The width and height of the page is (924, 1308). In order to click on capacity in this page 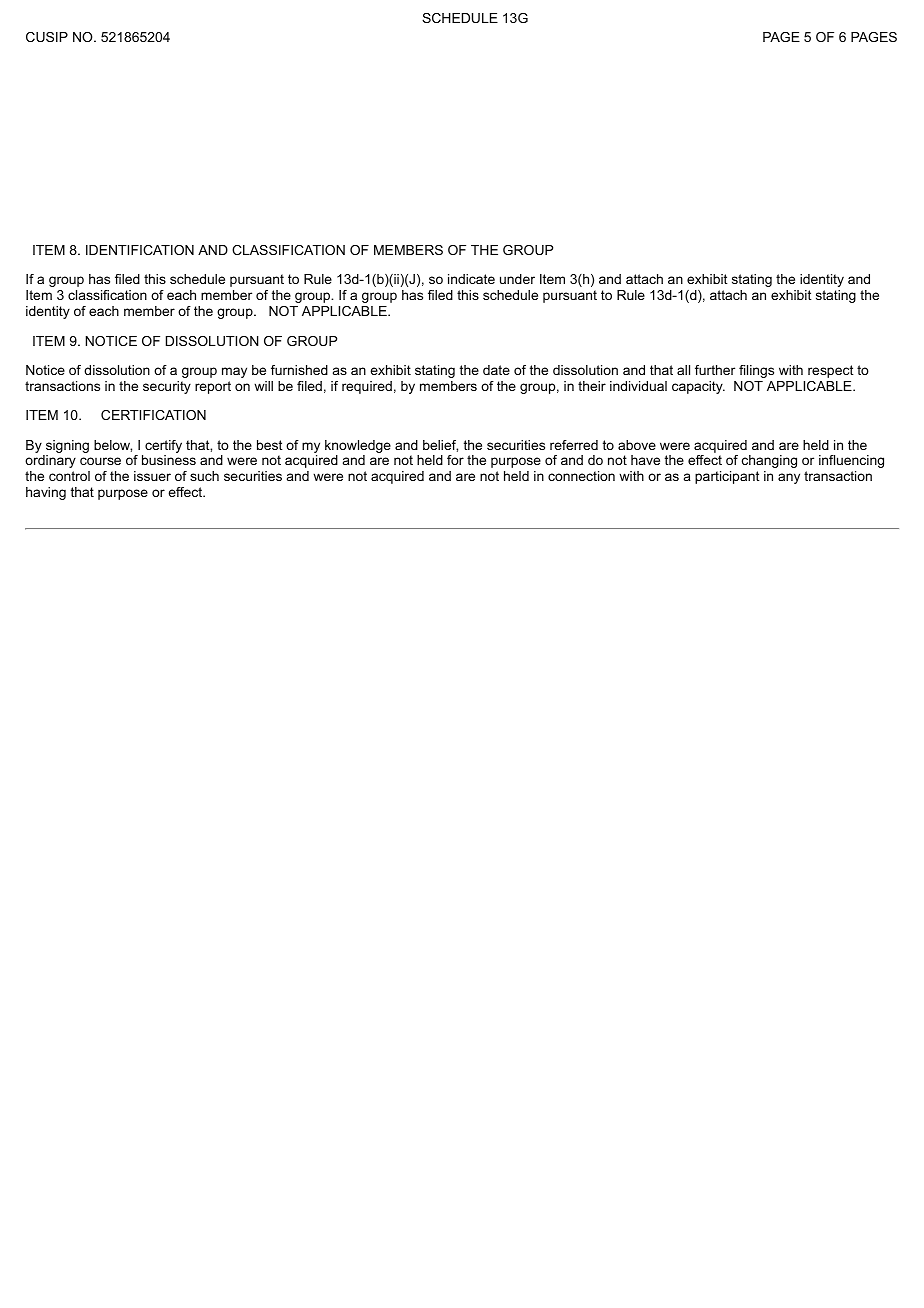, I will do `click(698, 387)`.
